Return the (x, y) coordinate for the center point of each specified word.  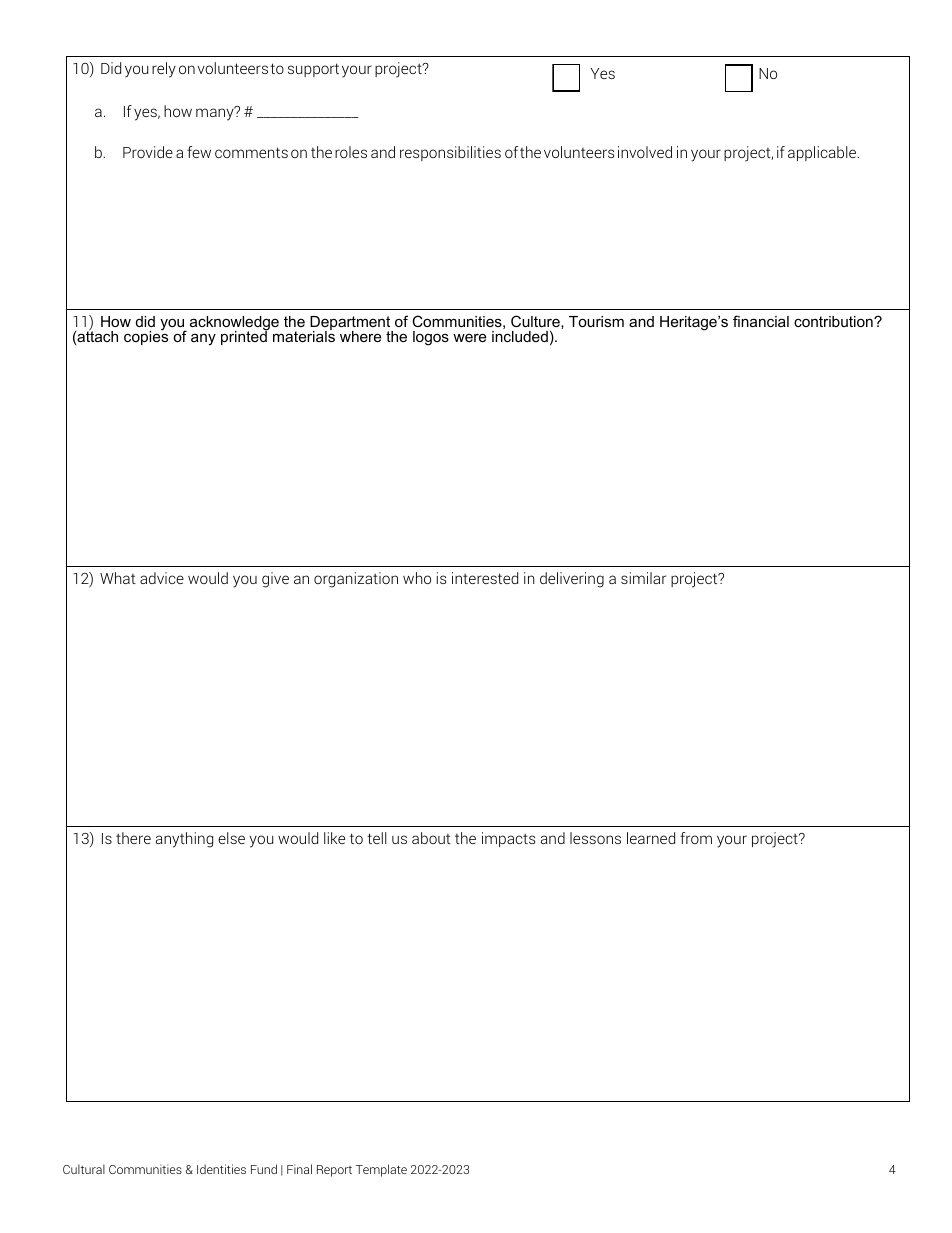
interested (485, 578)
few (199, 152)
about (431, 838)
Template (381, 1170)
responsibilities (450, 153)
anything (184, 840)
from (696, 838)
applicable (823, 153)
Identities (221, 1169)
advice (162, 578)
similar (643, 578)
